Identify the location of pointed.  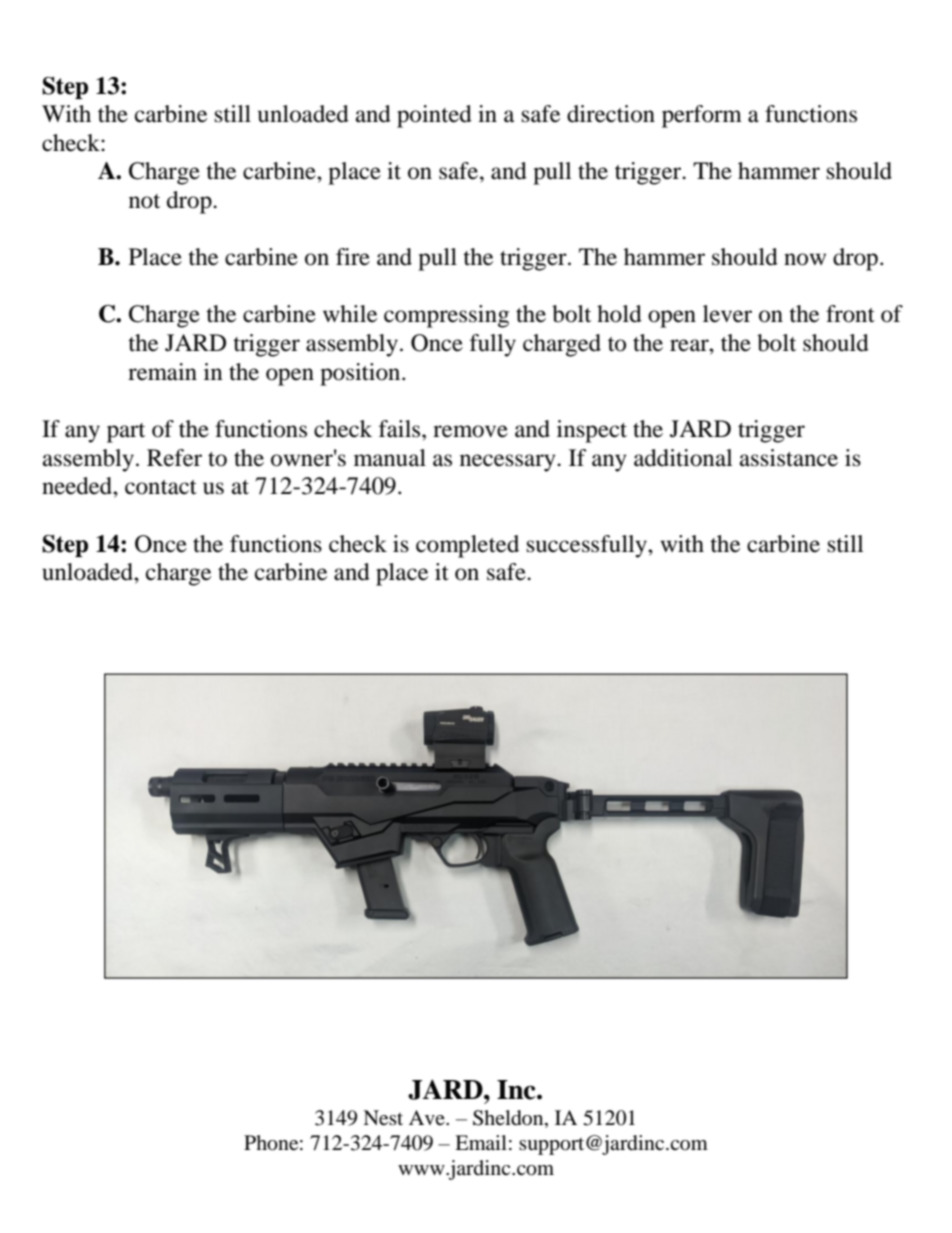
(434, 116).
